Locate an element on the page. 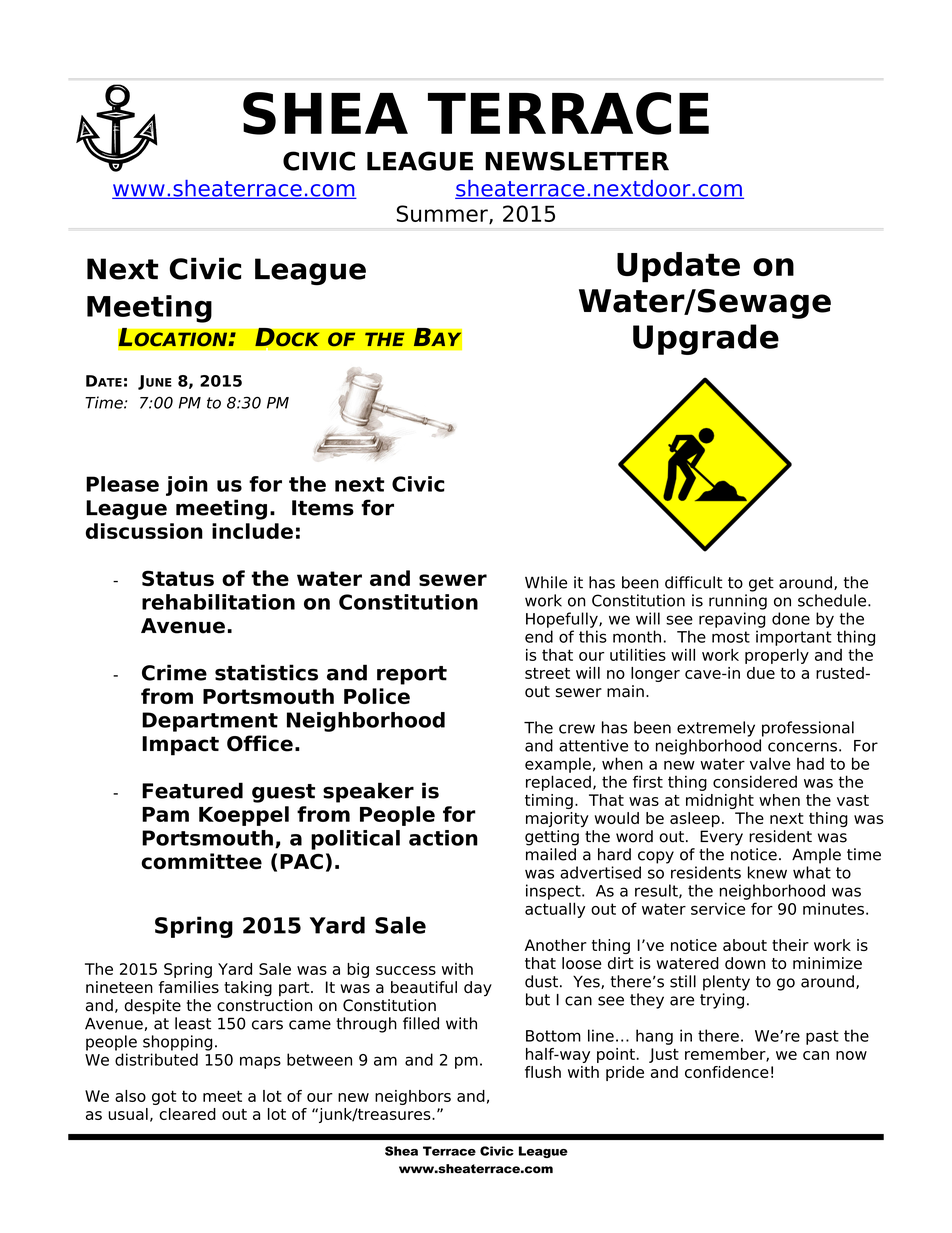  knew is located at coordinates (767, 872).
